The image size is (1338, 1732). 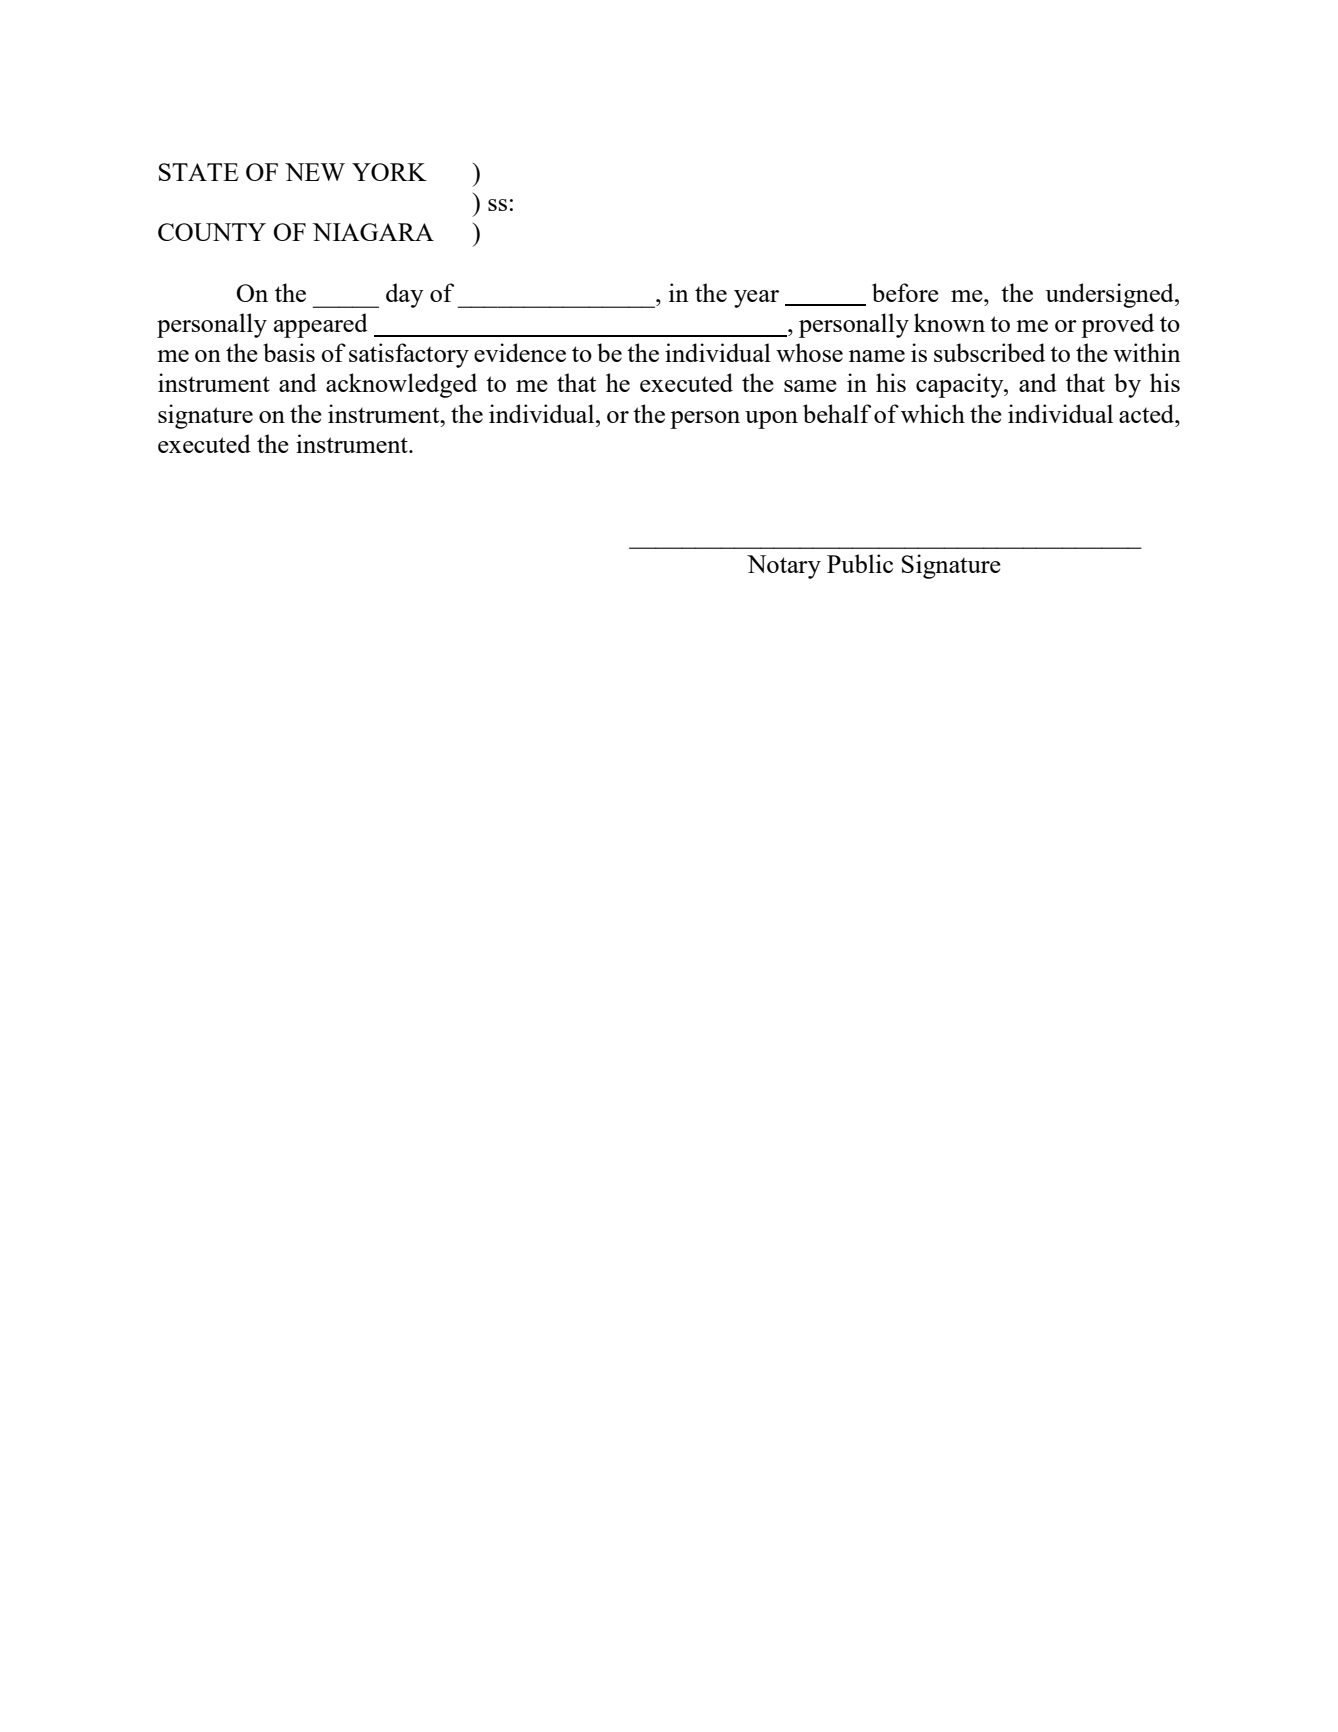 I want to click on YORK, so click(x=389, y=172).
